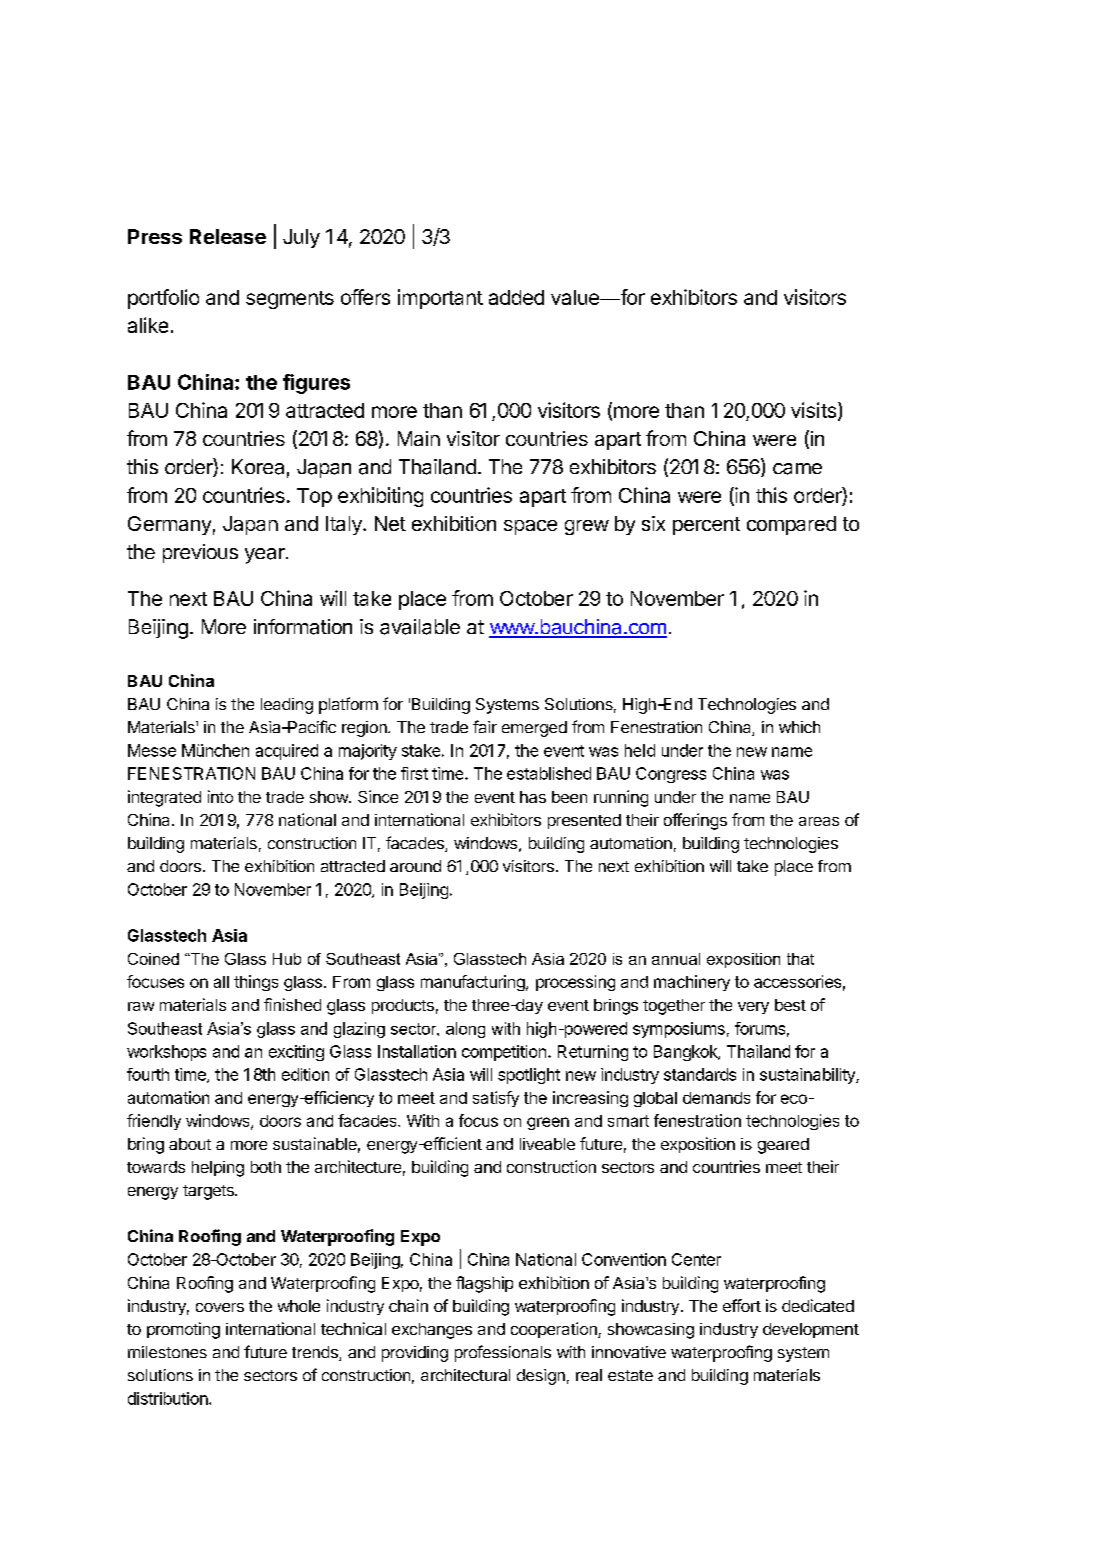  I want to click on percent, so click(706, 526).
